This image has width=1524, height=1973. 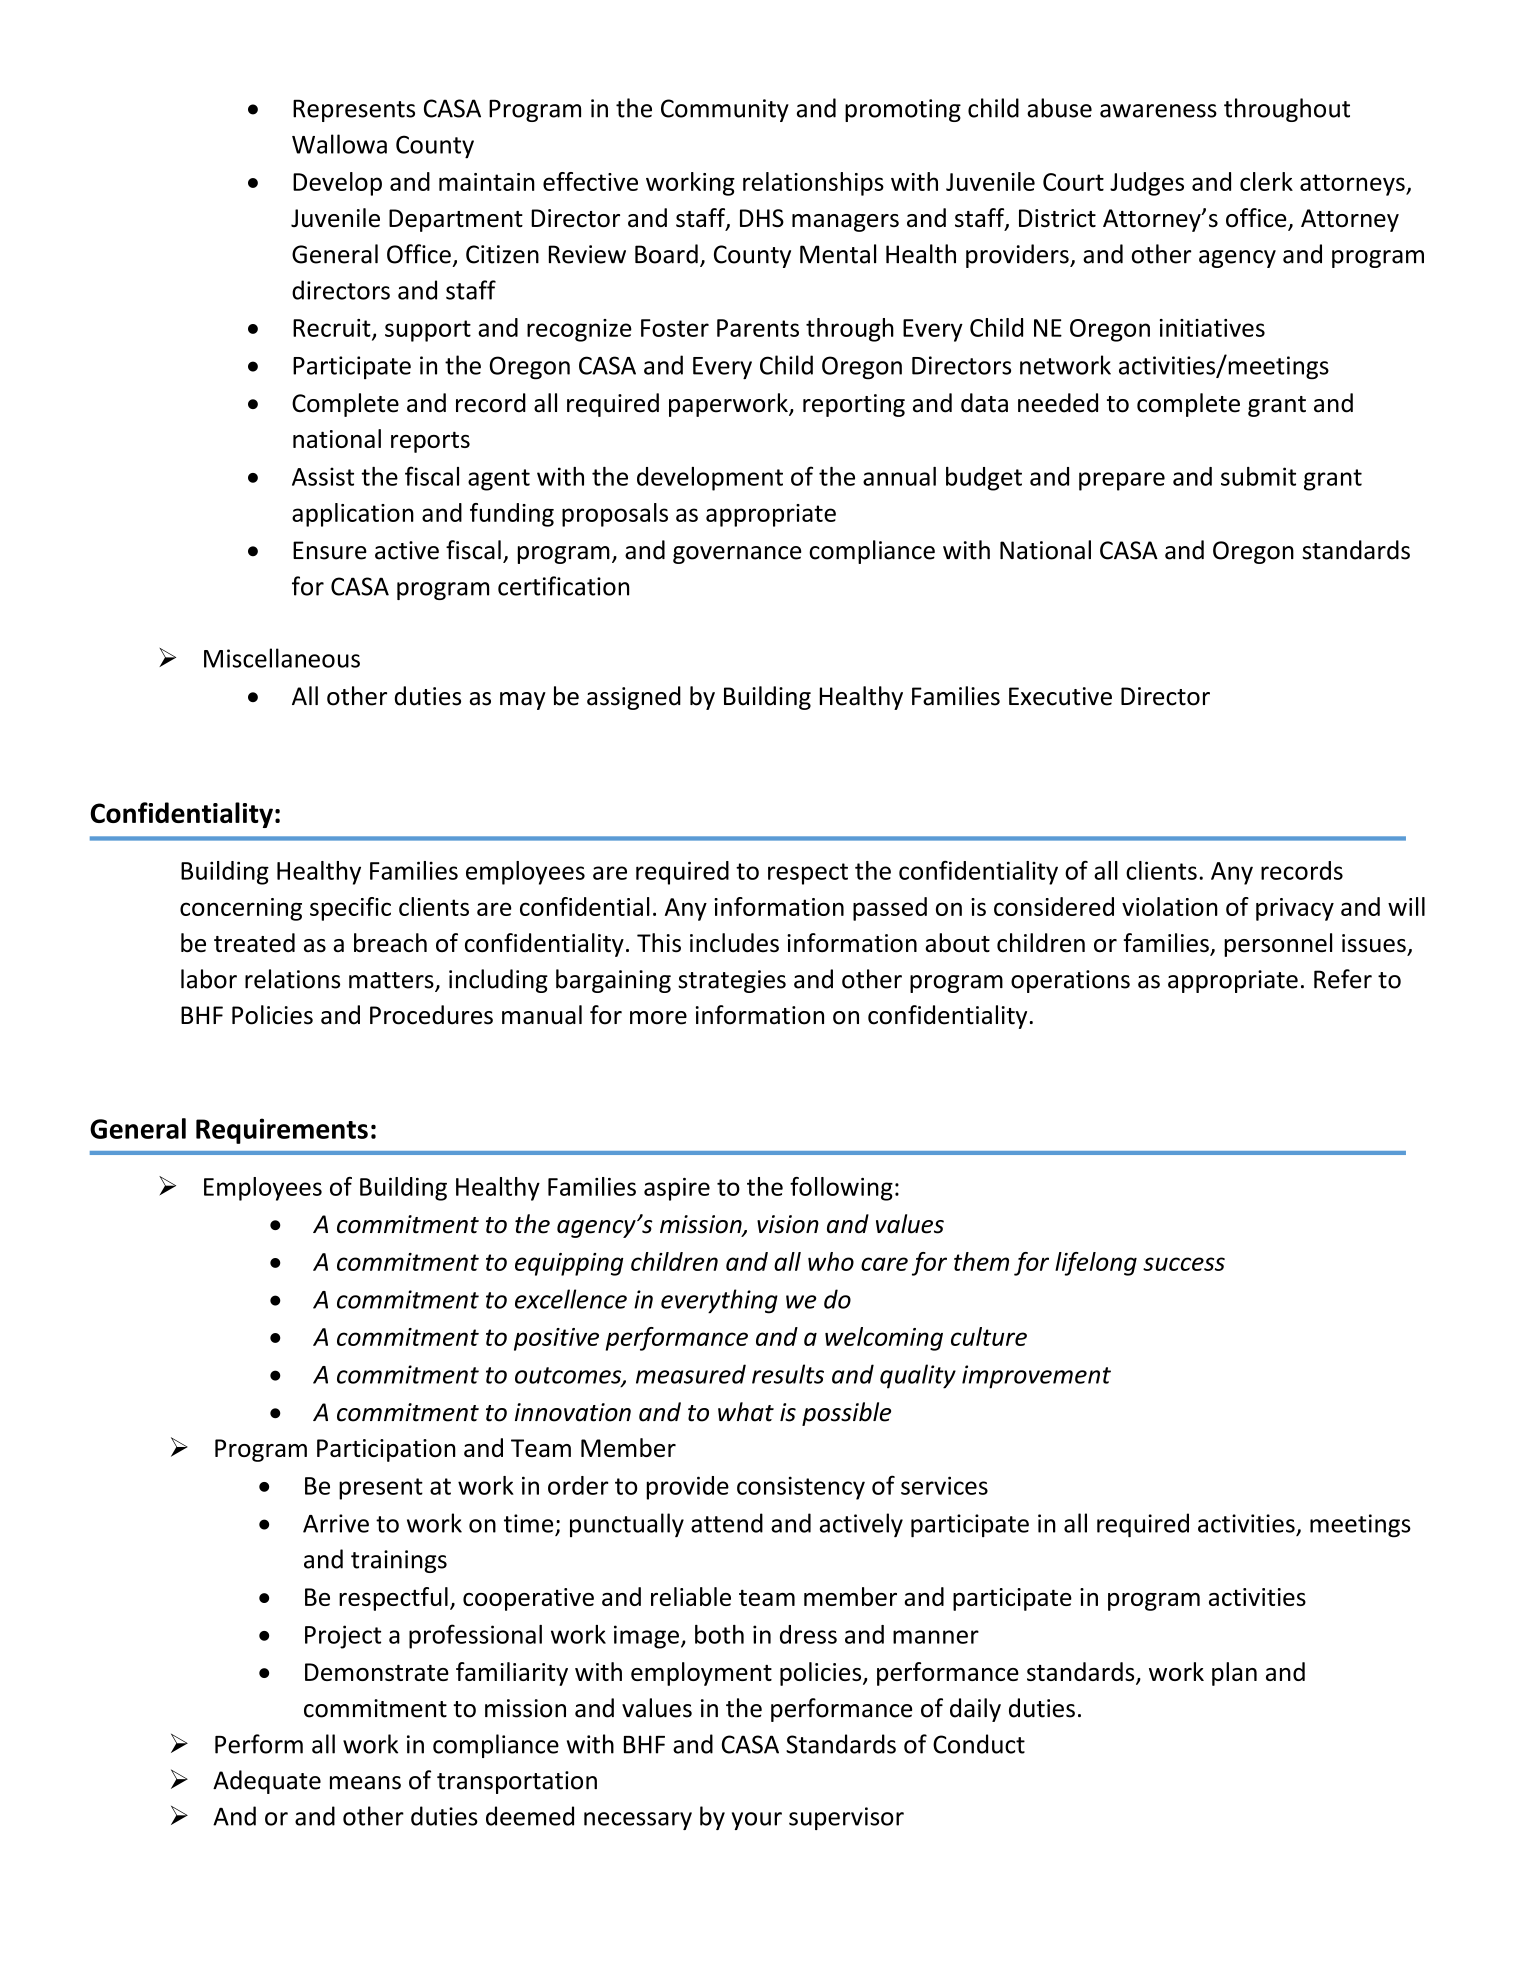 I want to click on means, so click(x=365, y=1783).
